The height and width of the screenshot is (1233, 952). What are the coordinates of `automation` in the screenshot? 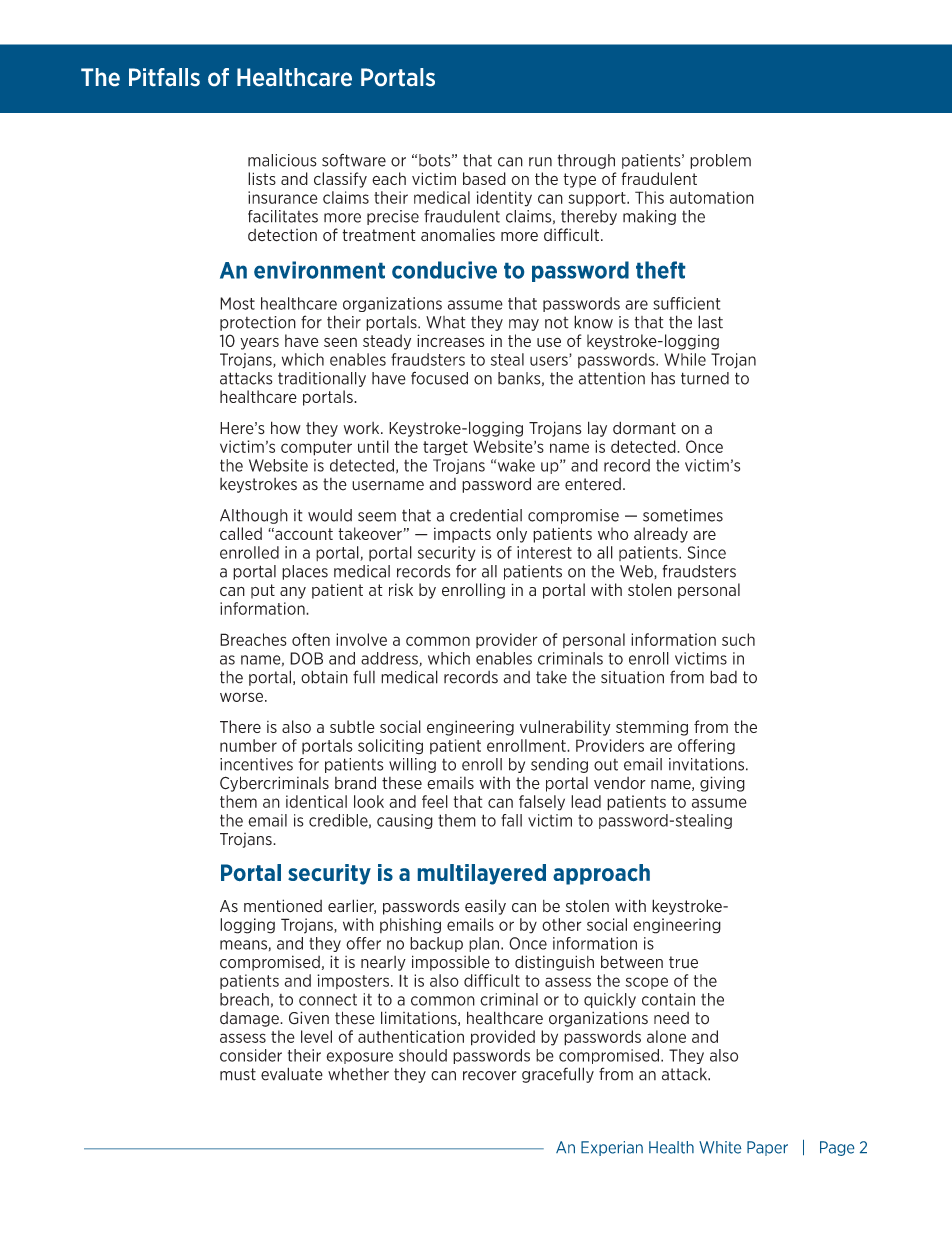 It's located at (712, 197).
